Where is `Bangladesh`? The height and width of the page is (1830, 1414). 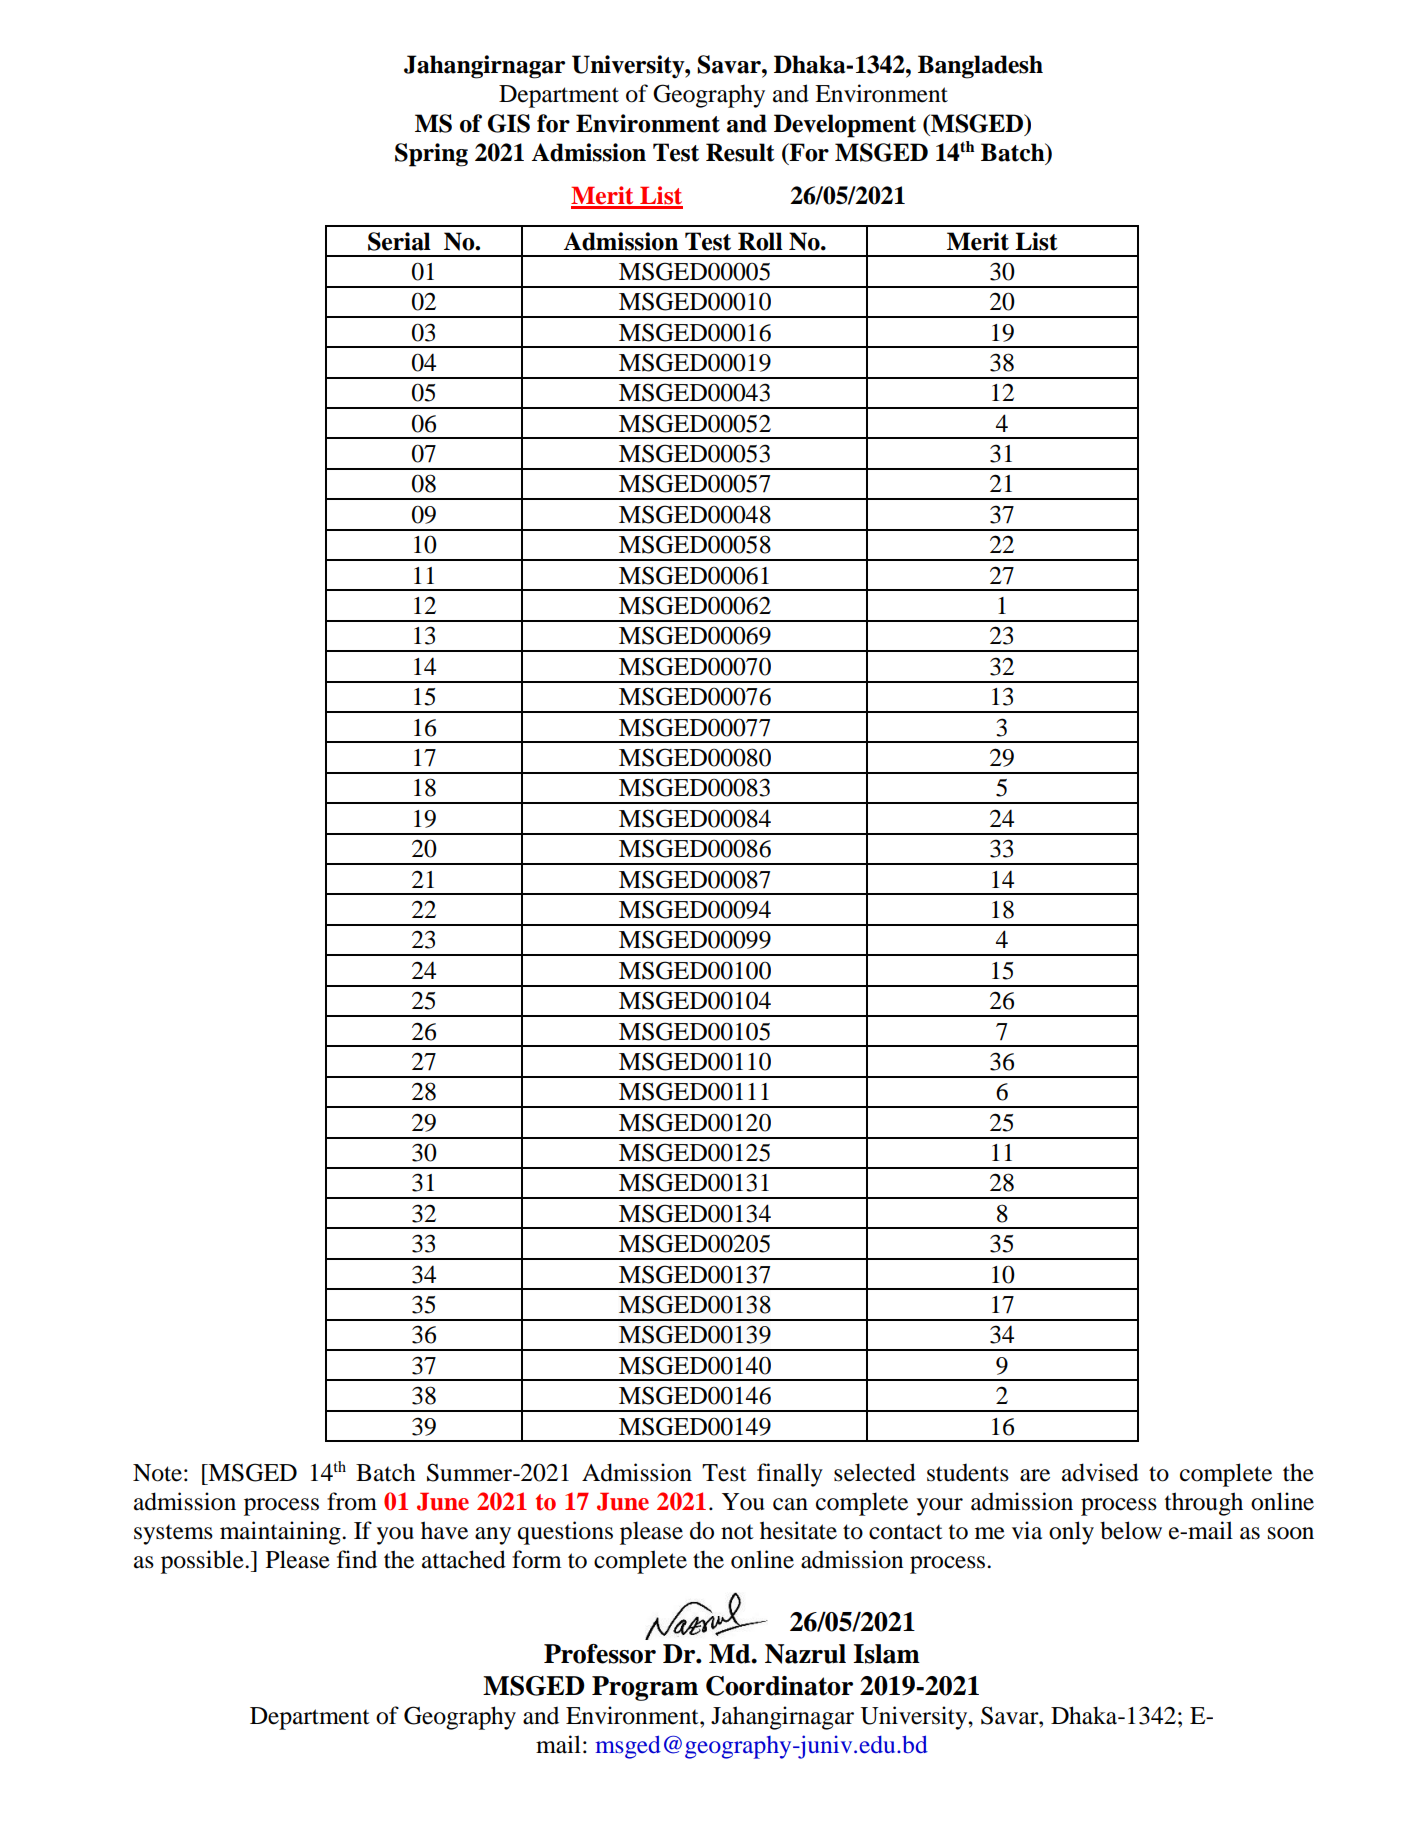 Bangladesh is located at coordinates (980, 67).
